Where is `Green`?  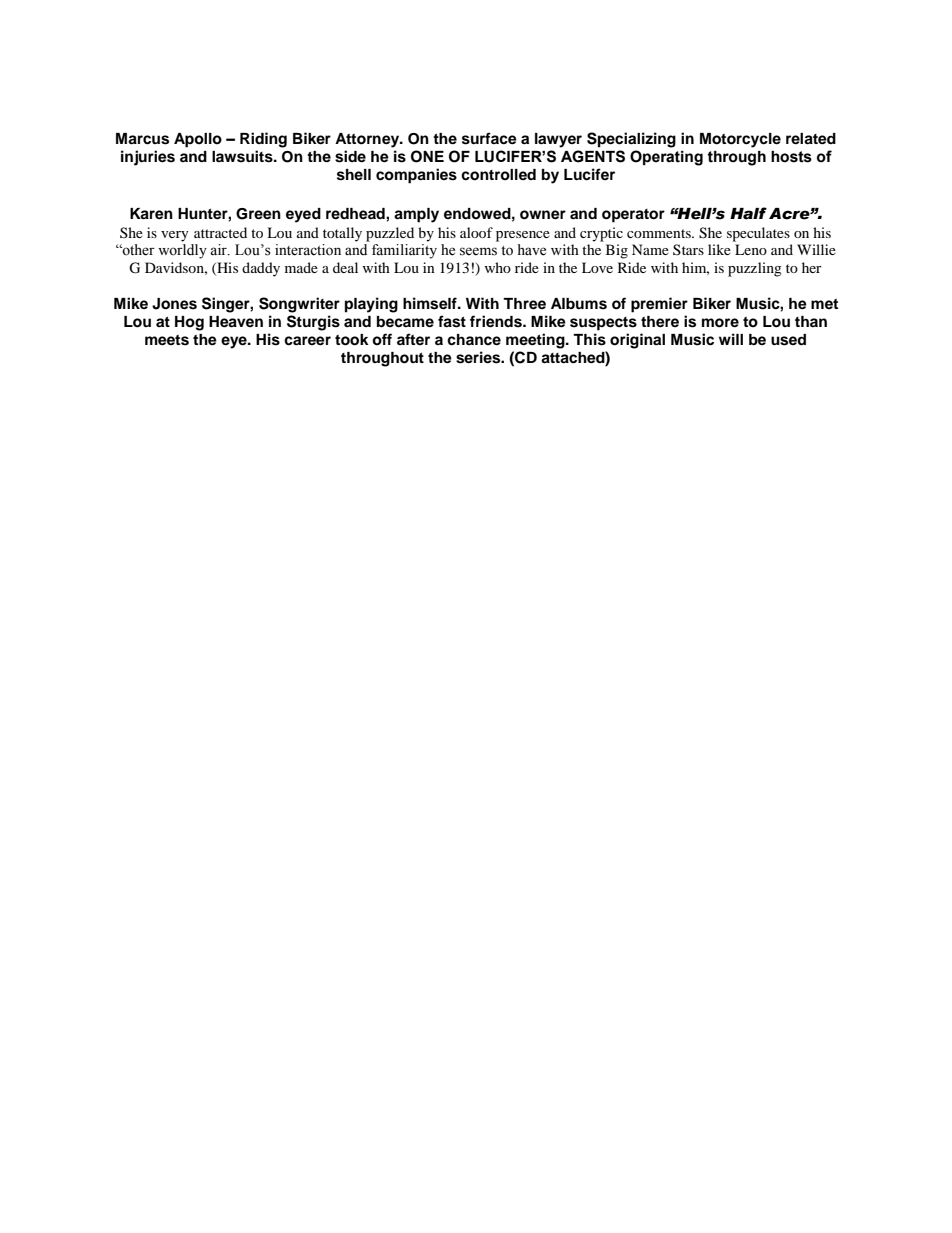 Green is located at coordinates (258, 214).
